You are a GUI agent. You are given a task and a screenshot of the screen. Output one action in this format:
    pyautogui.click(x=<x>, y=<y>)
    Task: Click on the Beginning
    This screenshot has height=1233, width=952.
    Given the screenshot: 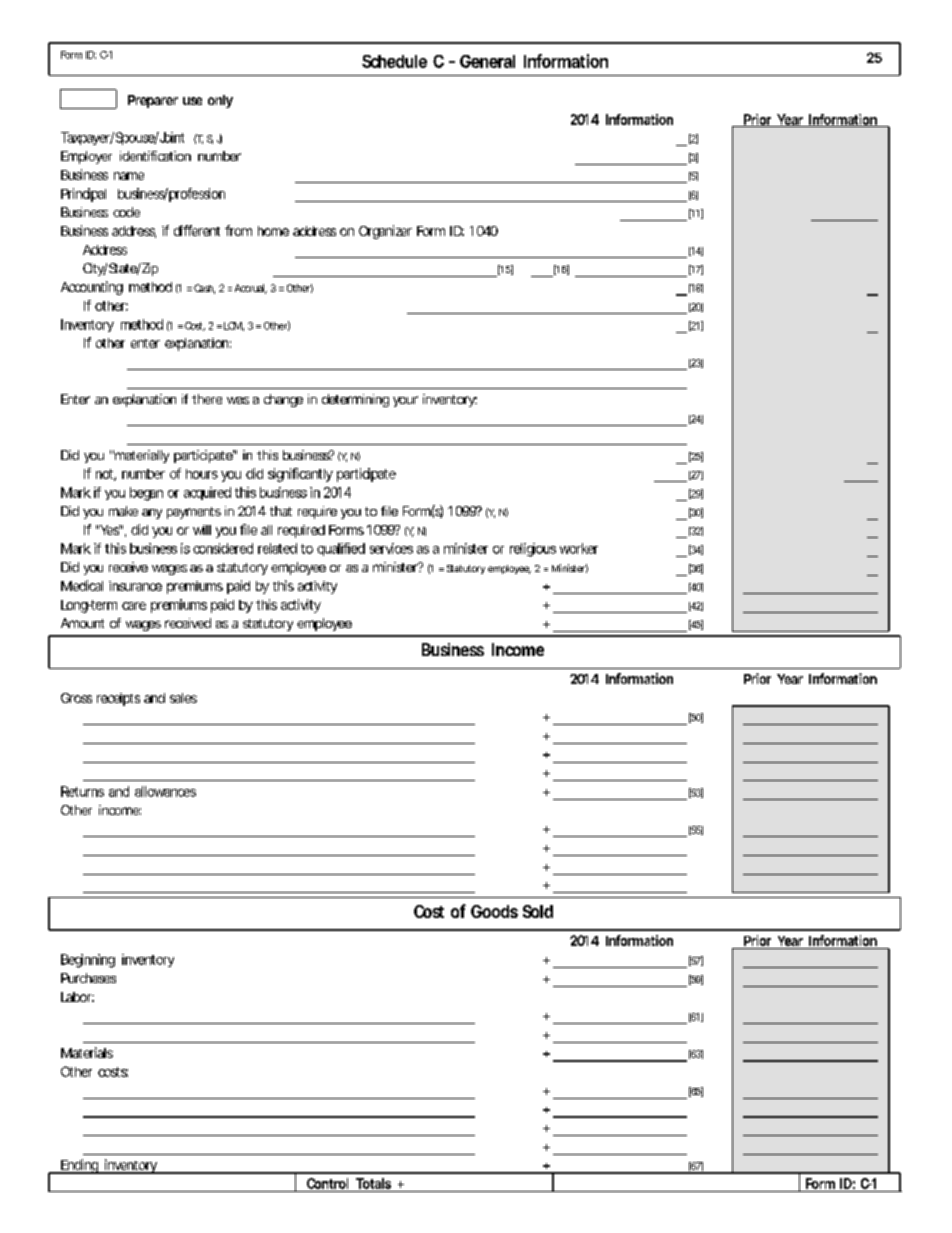 What is the action you would take?
    pyautogui.click(x=88, y=961)
